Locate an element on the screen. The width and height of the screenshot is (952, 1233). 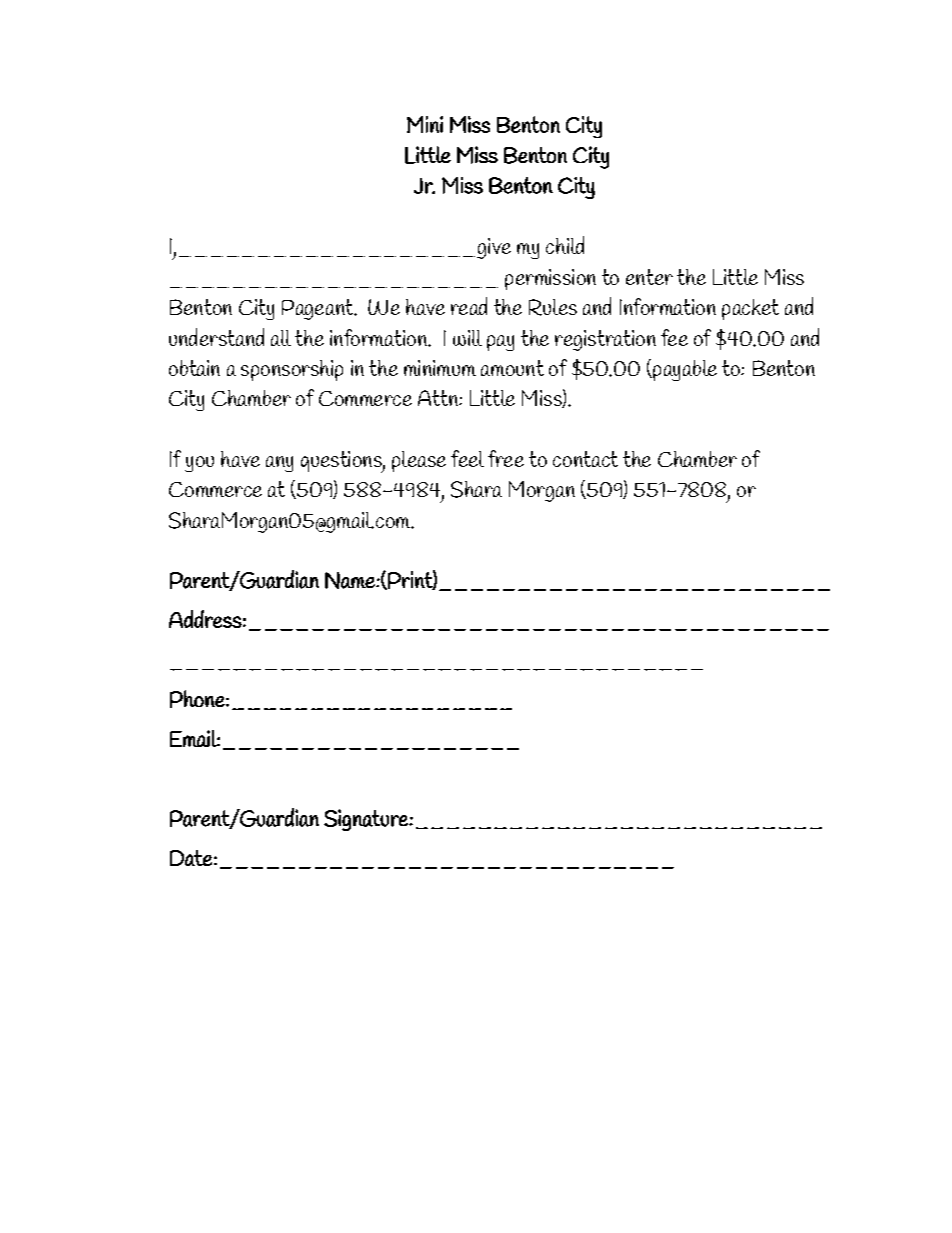
any is located at coordinates (279, 464).
